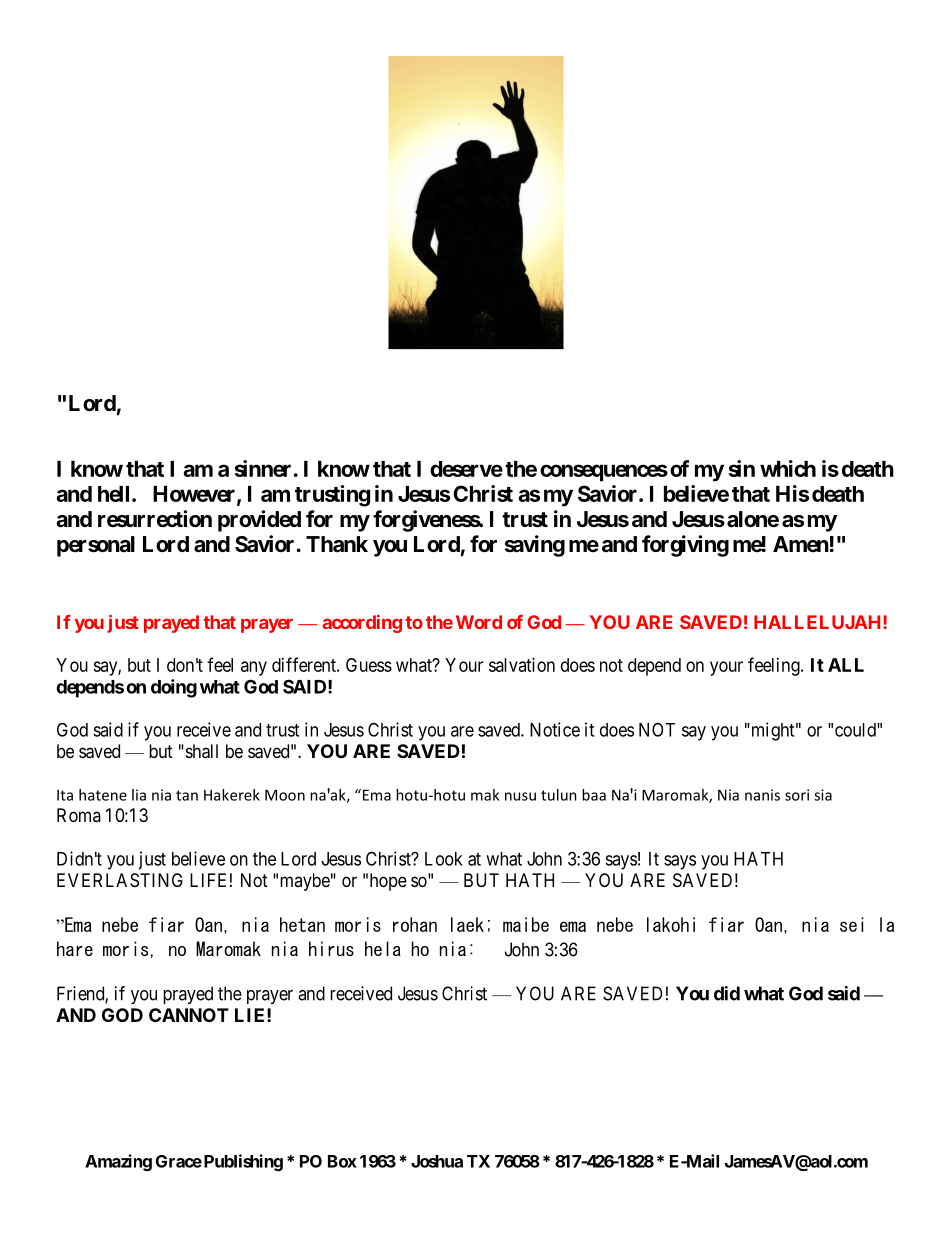  I want to click on Amazing, so click(118, 1162).
